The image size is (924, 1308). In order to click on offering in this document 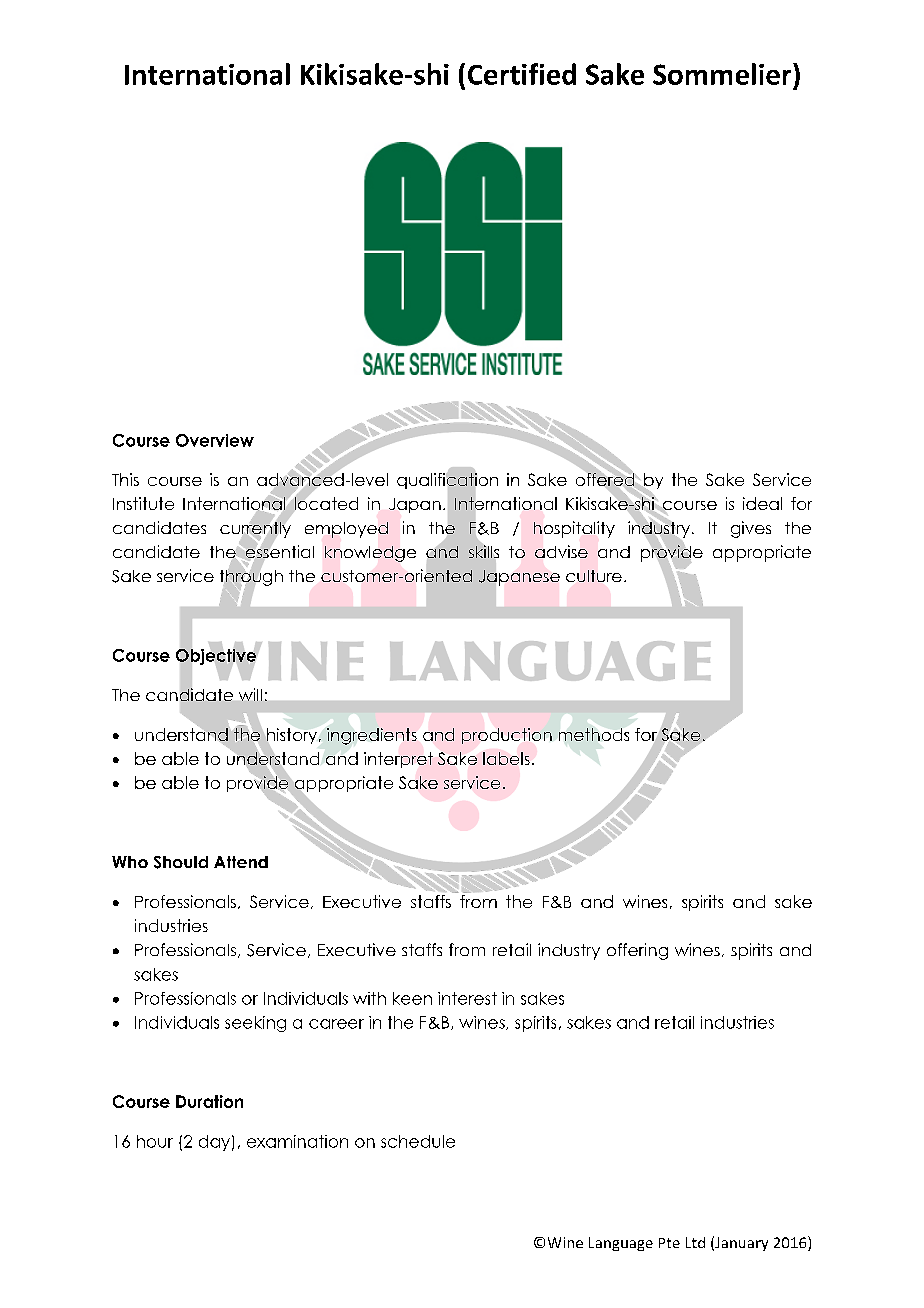, I will do `click(637, 951)`.
